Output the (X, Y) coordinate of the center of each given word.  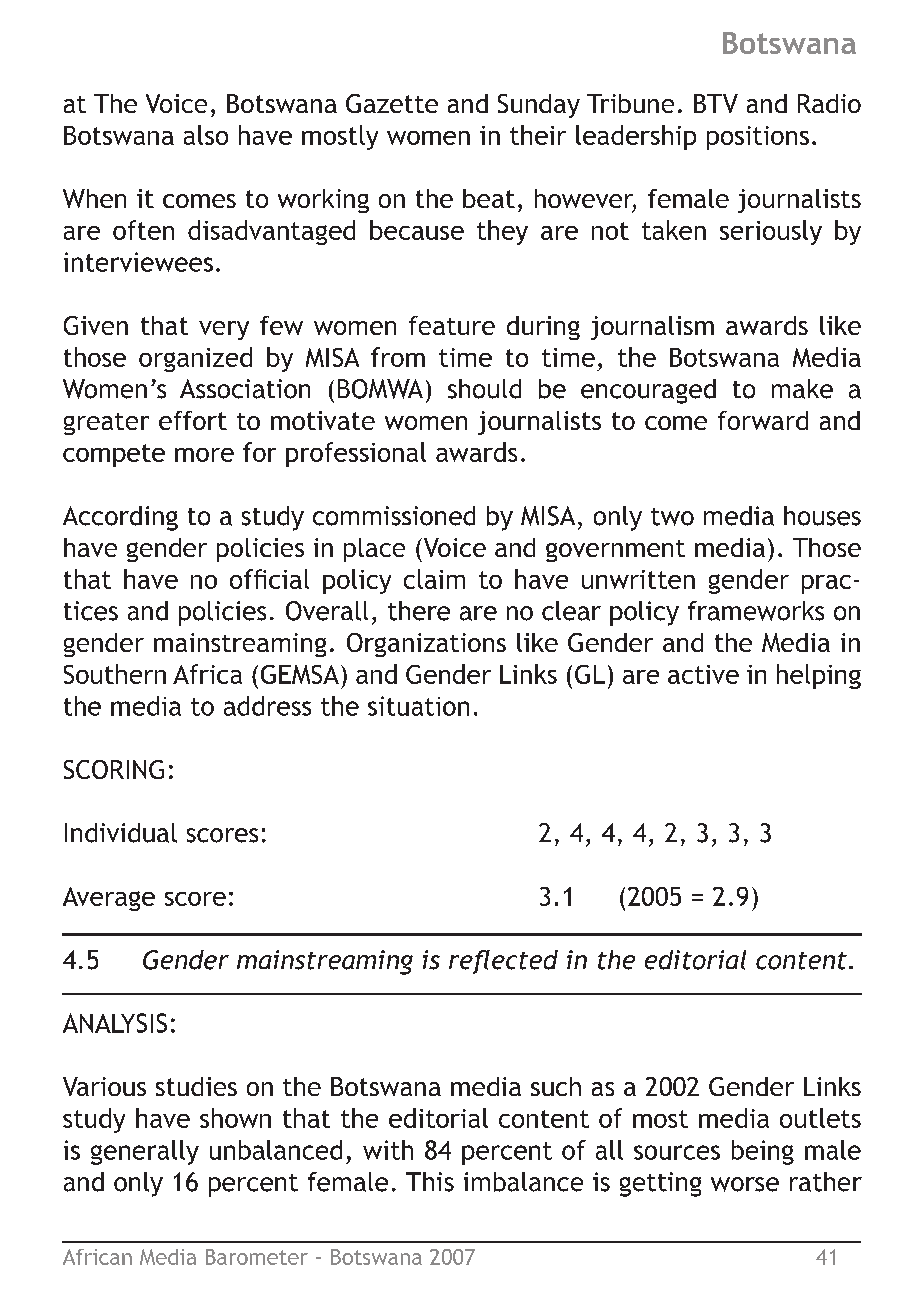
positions (758, 138)
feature (452, 325)
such (556, 1086)
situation (418, 706)
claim (434, 579)
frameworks (756, 611)
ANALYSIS (115, 1023)
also (206, 135)
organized (195, 359)
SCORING (114, 769)
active (703, 674)
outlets (820, 1118)
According (120, 518)
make (802, 389)
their (538, 135)
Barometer (257, 1257)
